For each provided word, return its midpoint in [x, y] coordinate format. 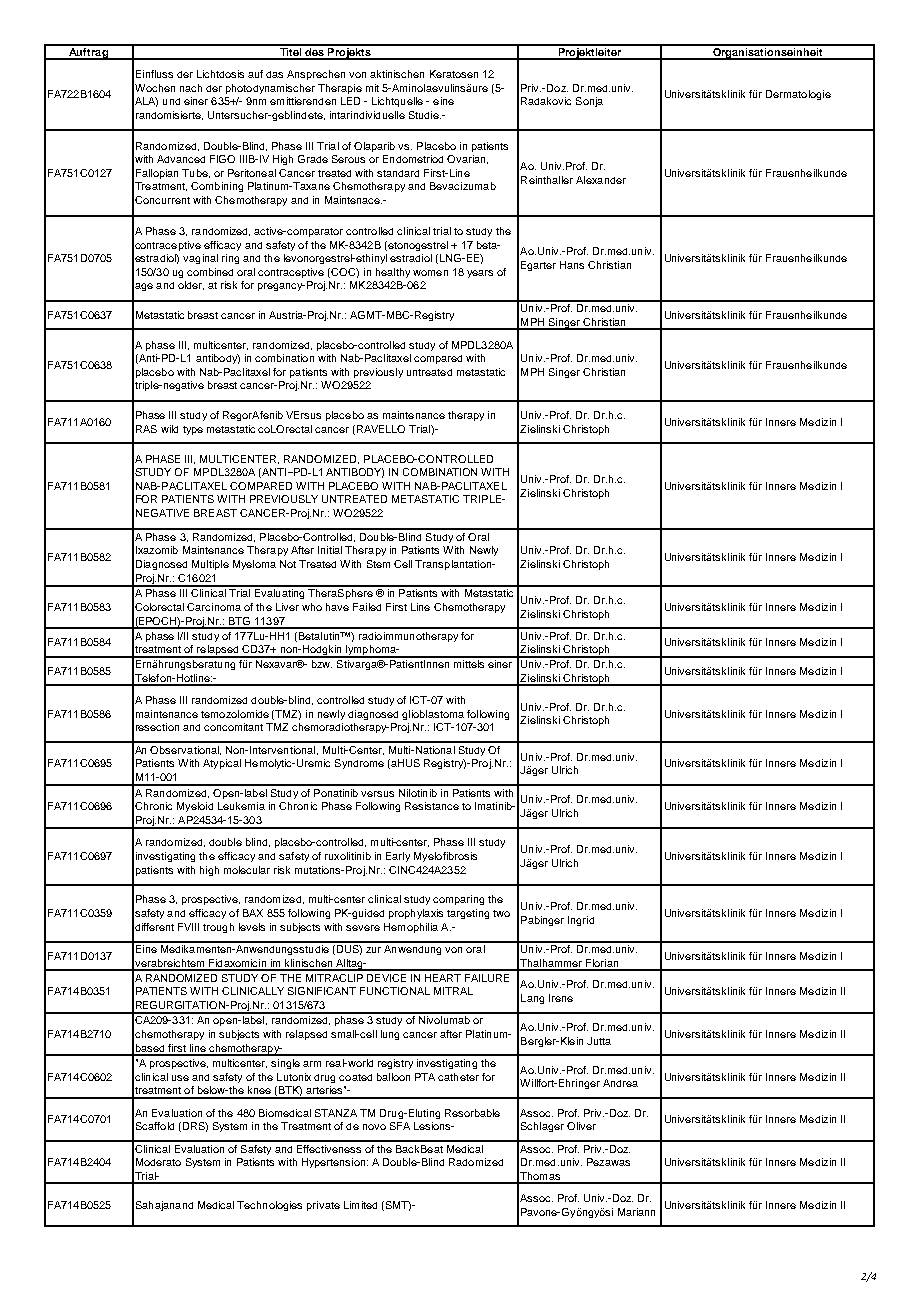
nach [191, 88]
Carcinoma [214, 607]
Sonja [589, 102]
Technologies [269, 1206]
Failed [367, 607]
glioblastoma [433, 715]
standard [398, 173]
